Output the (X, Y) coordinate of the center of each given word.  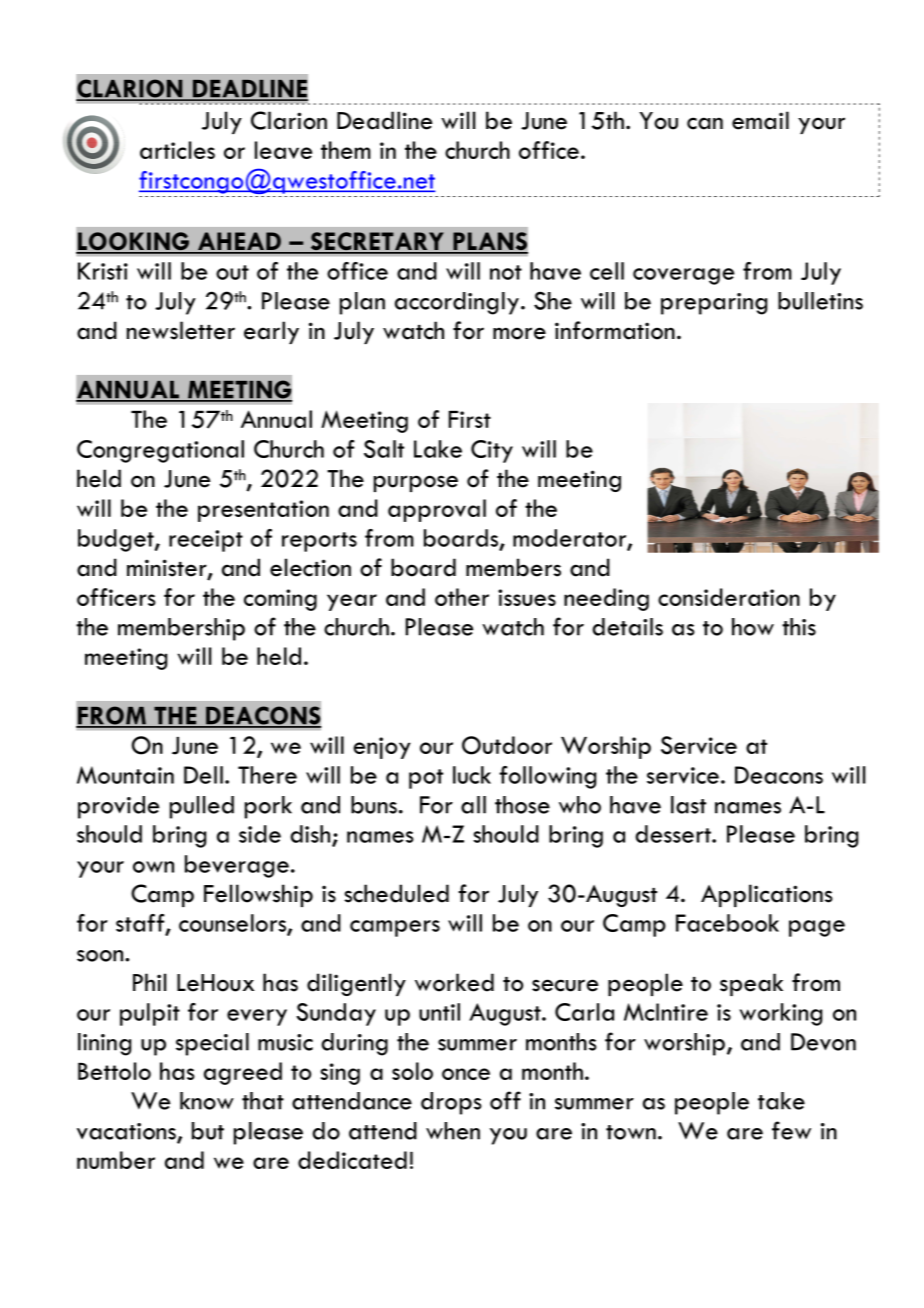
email (760, 120)
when (453, 1131)
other (462, 597)
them (346, 150)
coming (280, 600)
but (208, 1131)
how (753, 627)
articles (177, 150)
